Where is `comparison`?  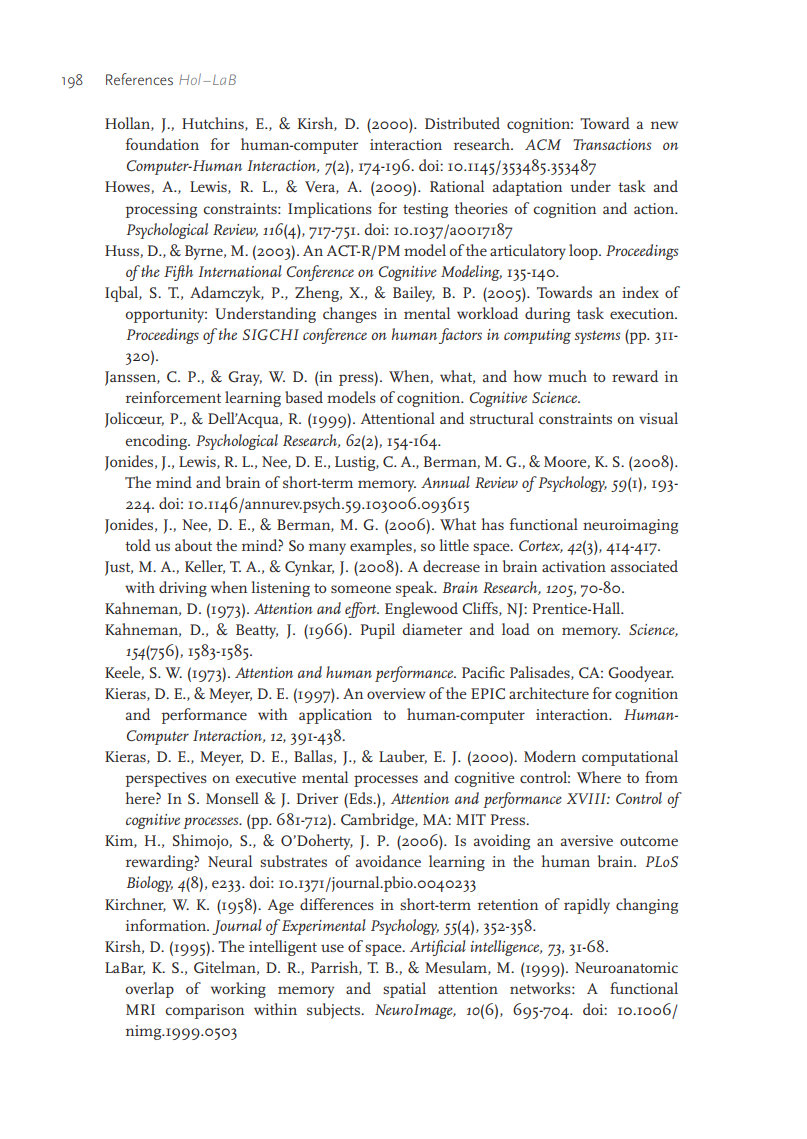 comparison is located at coordinates (204, 1011).
